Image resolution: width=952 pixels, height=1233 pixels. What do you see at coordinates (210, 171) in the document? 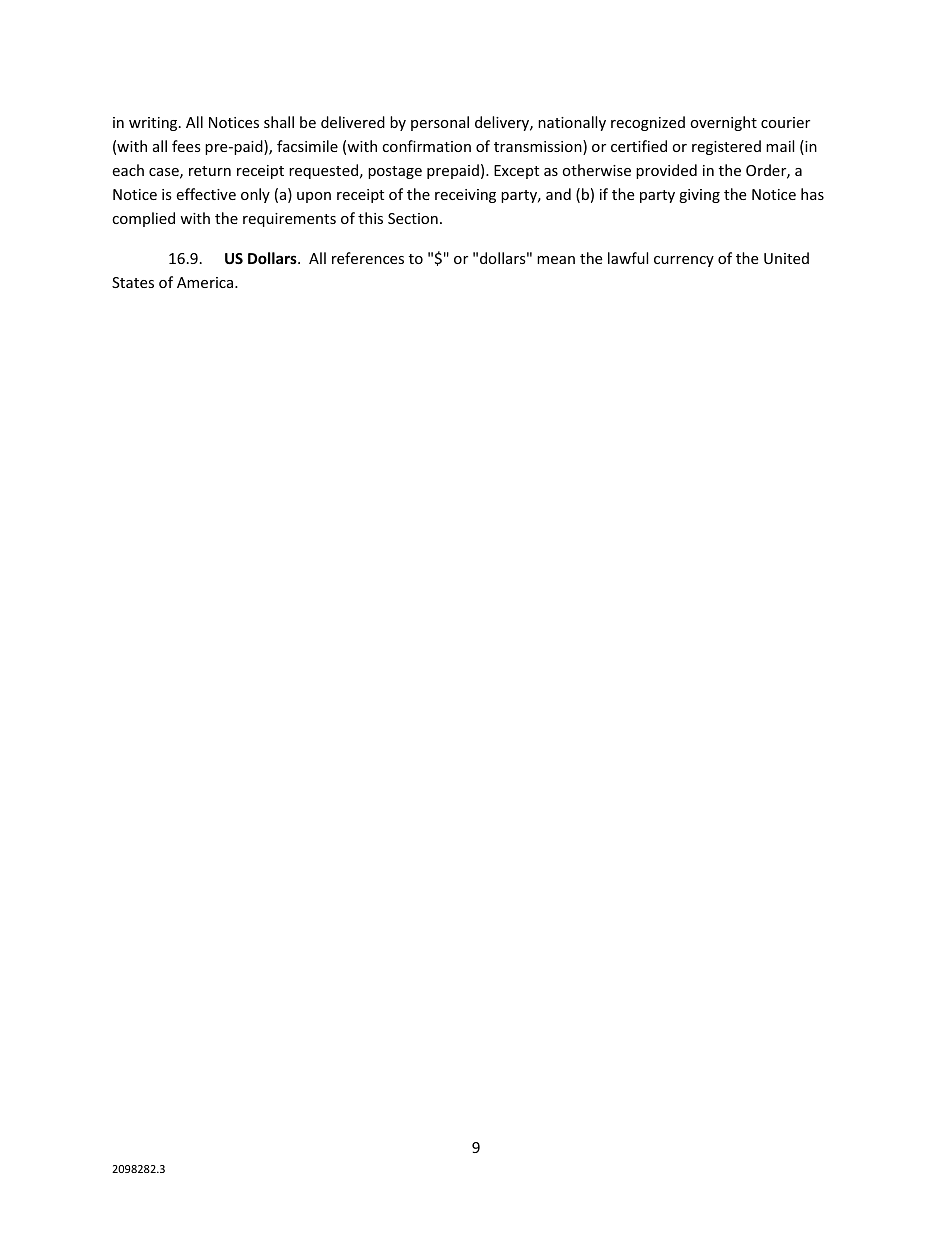
I see `return` at bounding box center [210, 171].
